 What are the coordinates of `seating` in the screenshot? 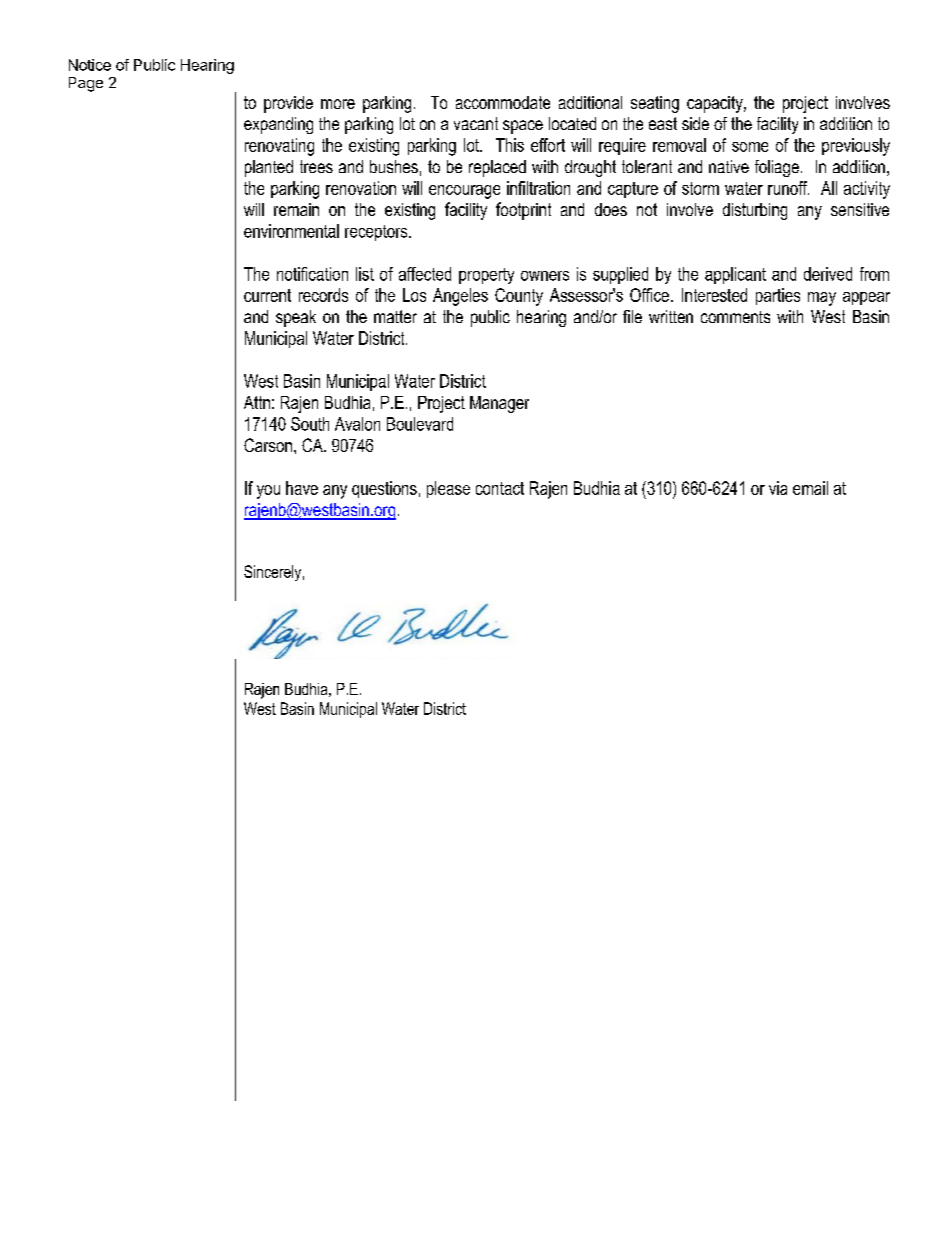 It's located at (655, 104).
